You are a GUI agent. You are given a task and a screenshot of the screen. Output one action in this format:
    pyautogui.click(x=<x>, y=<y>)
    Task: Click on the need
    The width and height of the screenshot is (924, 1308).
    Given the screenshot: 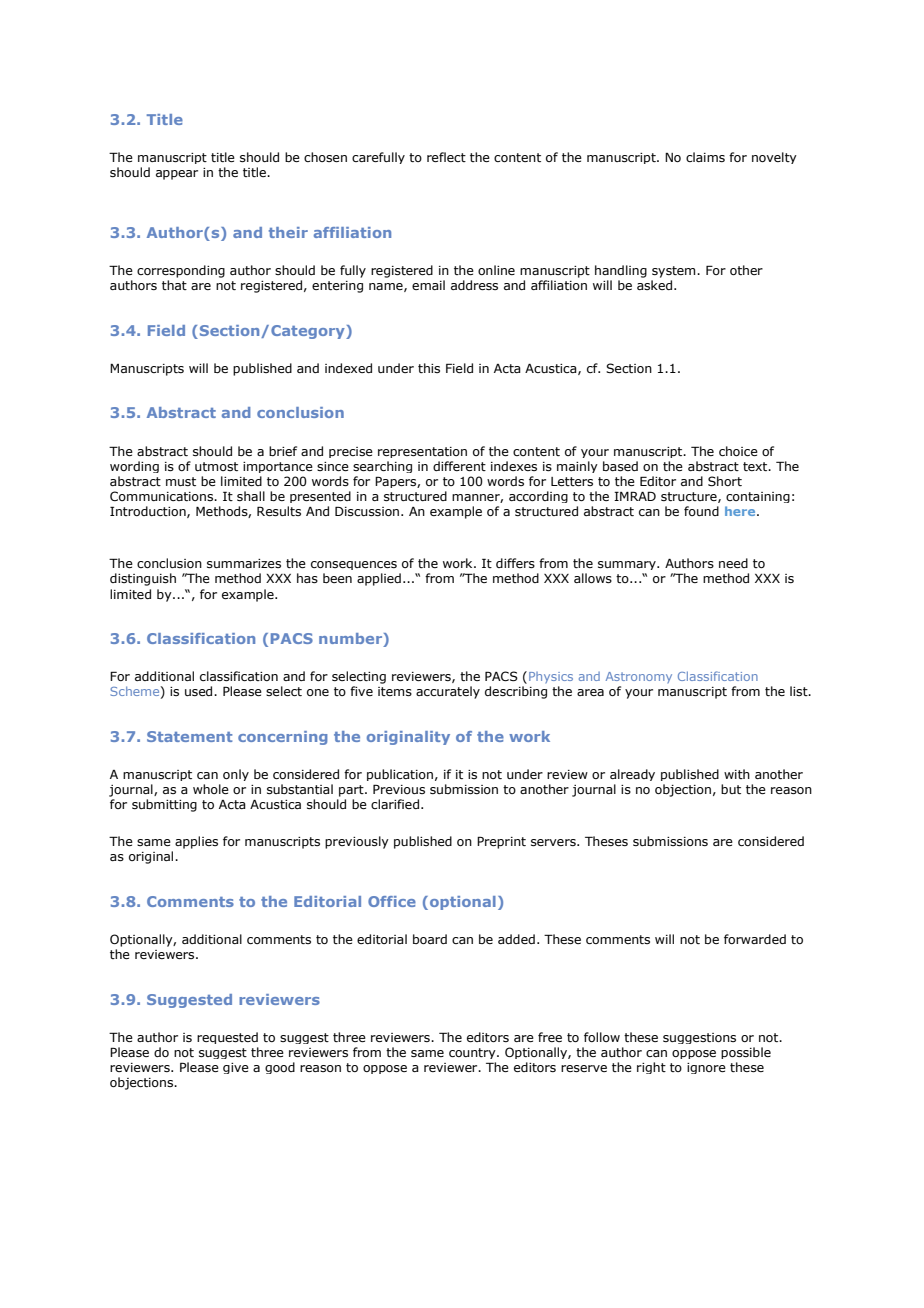 What is the action you would take?
    pyautogui.click(x=733, y=563)
